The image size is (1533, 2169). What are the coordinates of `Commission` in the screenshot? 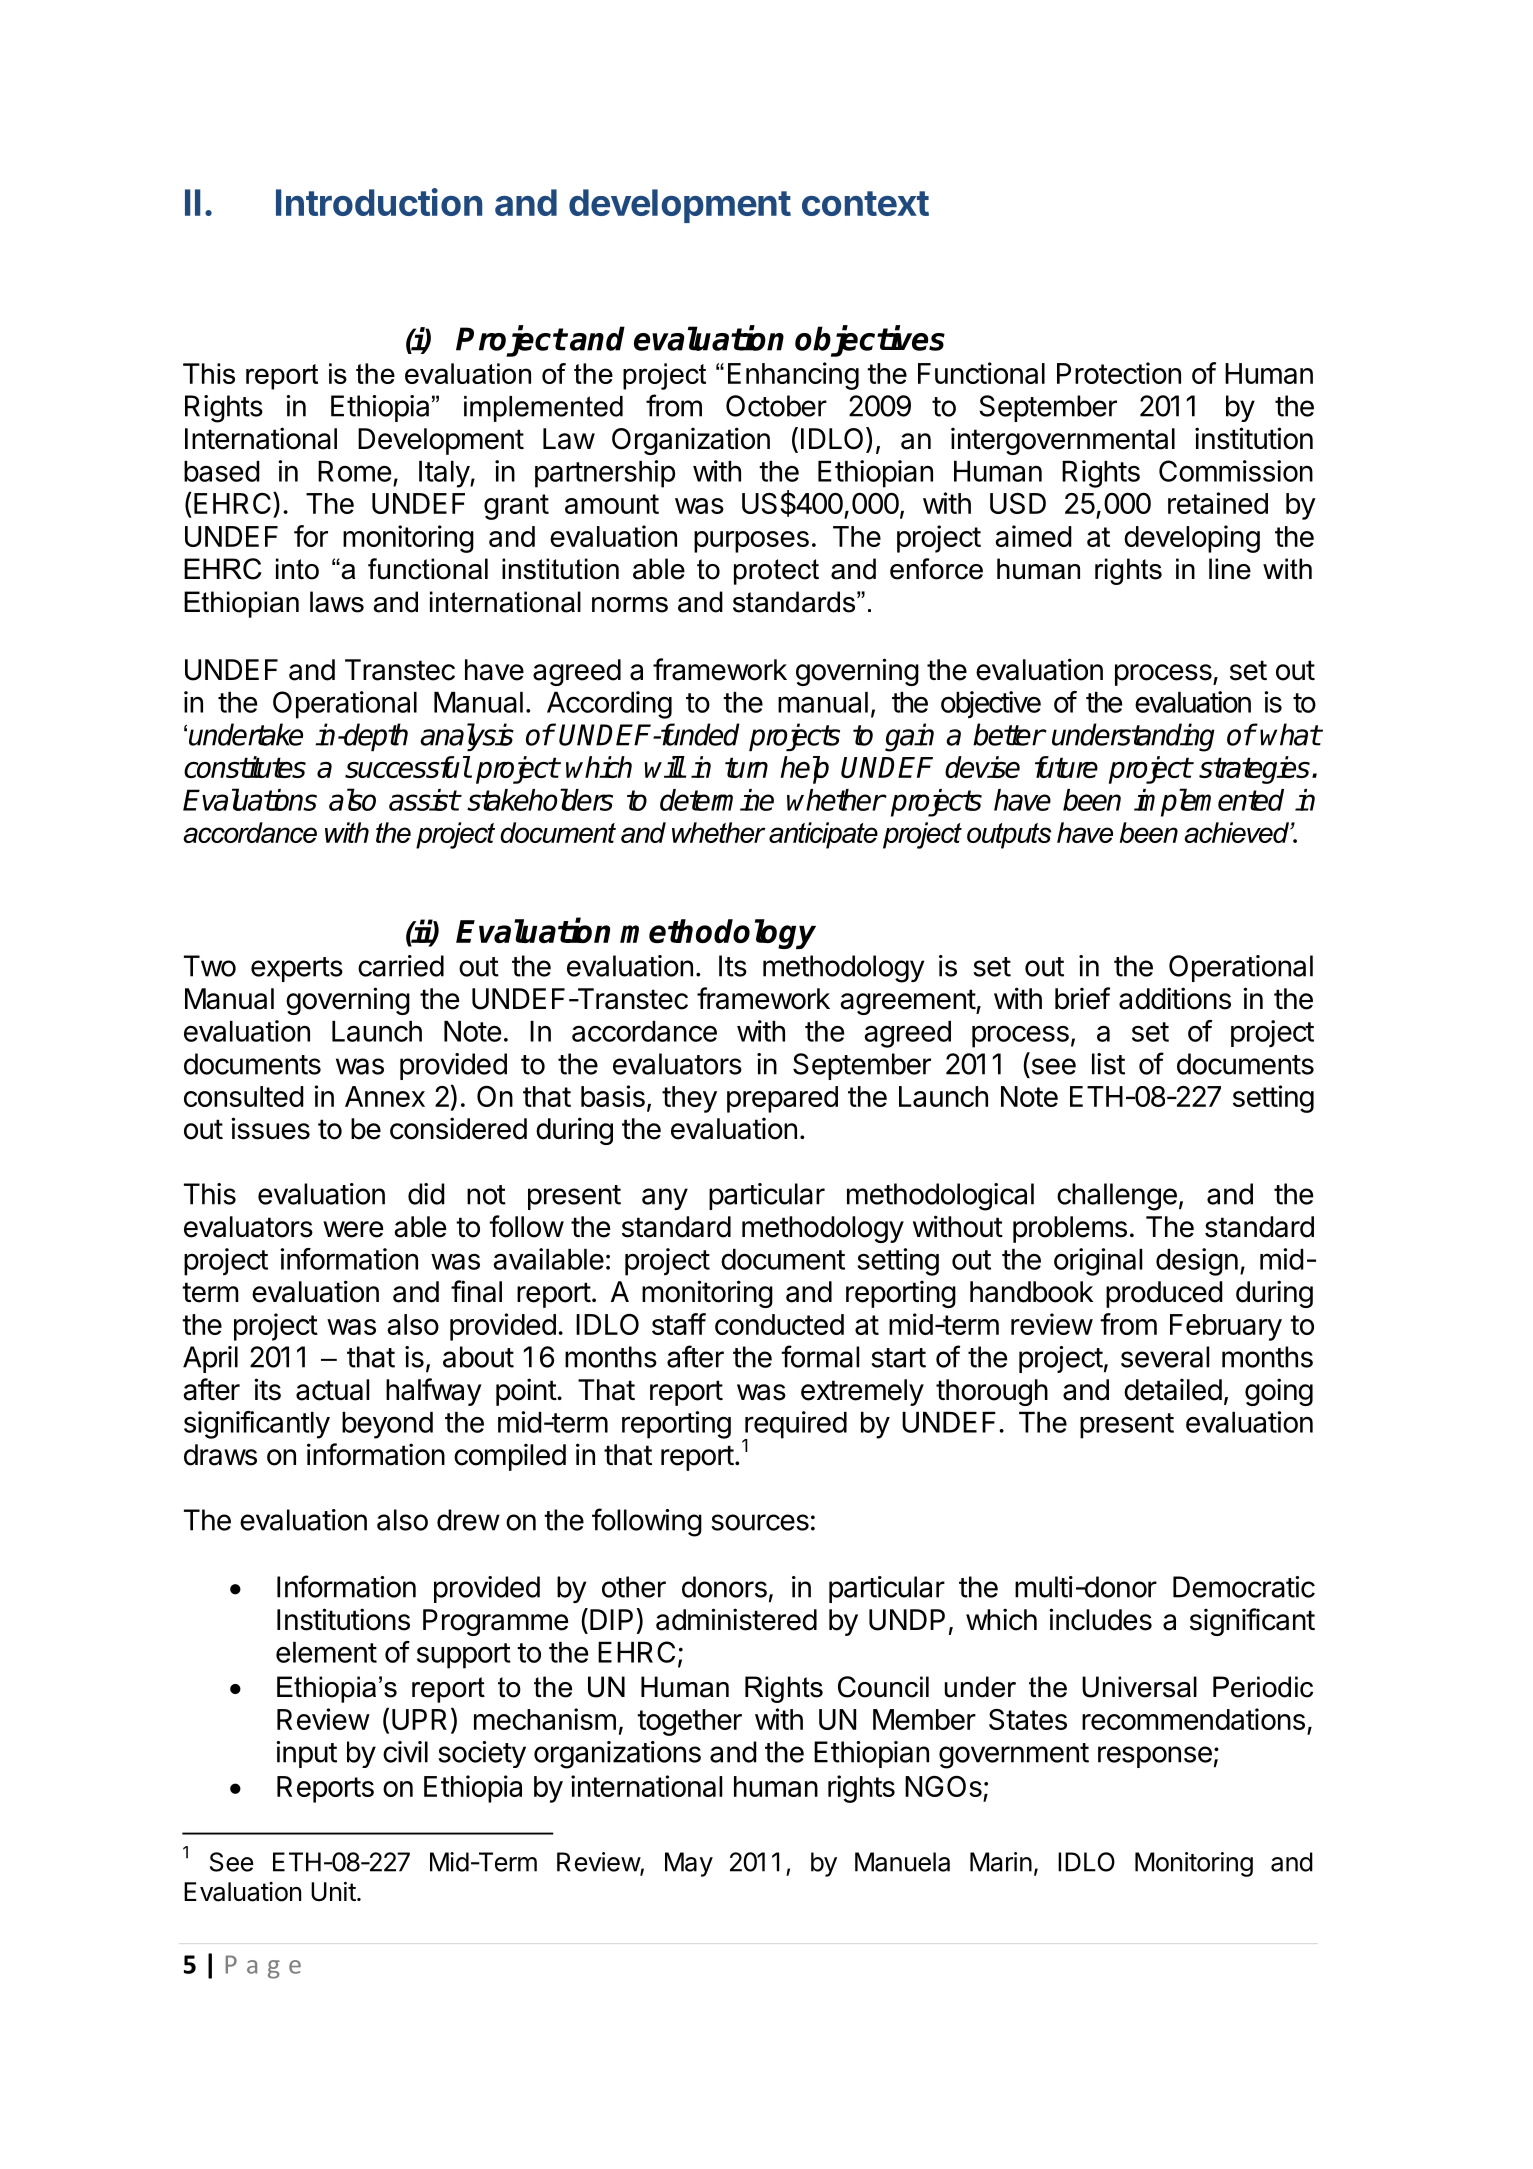 It's located at (1236, 471).
